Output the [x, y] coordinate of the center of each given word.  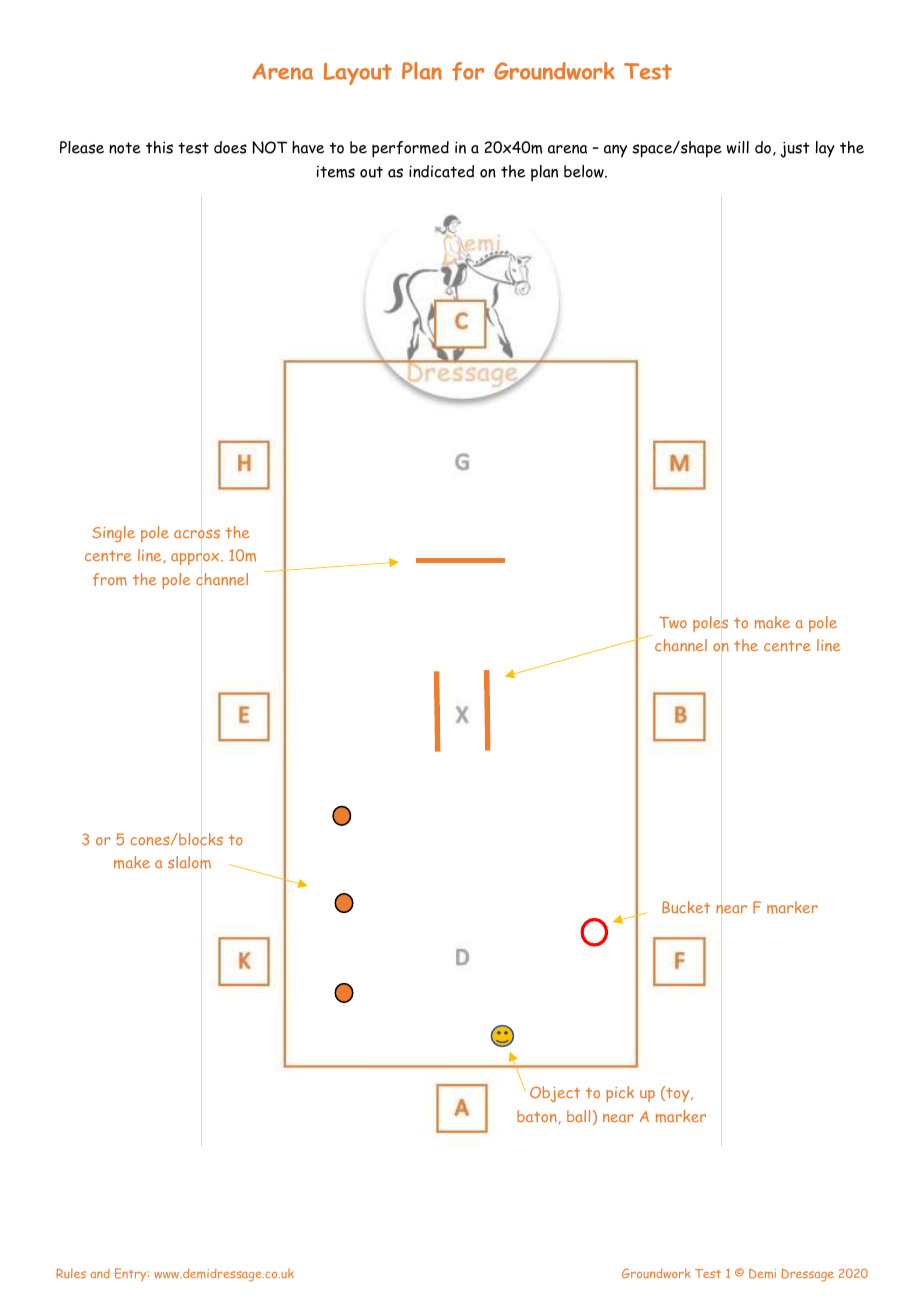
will [738, 147]
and [100, 1273]
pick [620, 1094]
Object [555, 1094]
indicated [441, 171]
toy [678, 1094]
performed [410, 149]
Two [673, 623]
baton [537, 1116]
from [110, 579]
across [197, 534]
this [159, 147]
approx [196, 559]
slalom [189, 862]
